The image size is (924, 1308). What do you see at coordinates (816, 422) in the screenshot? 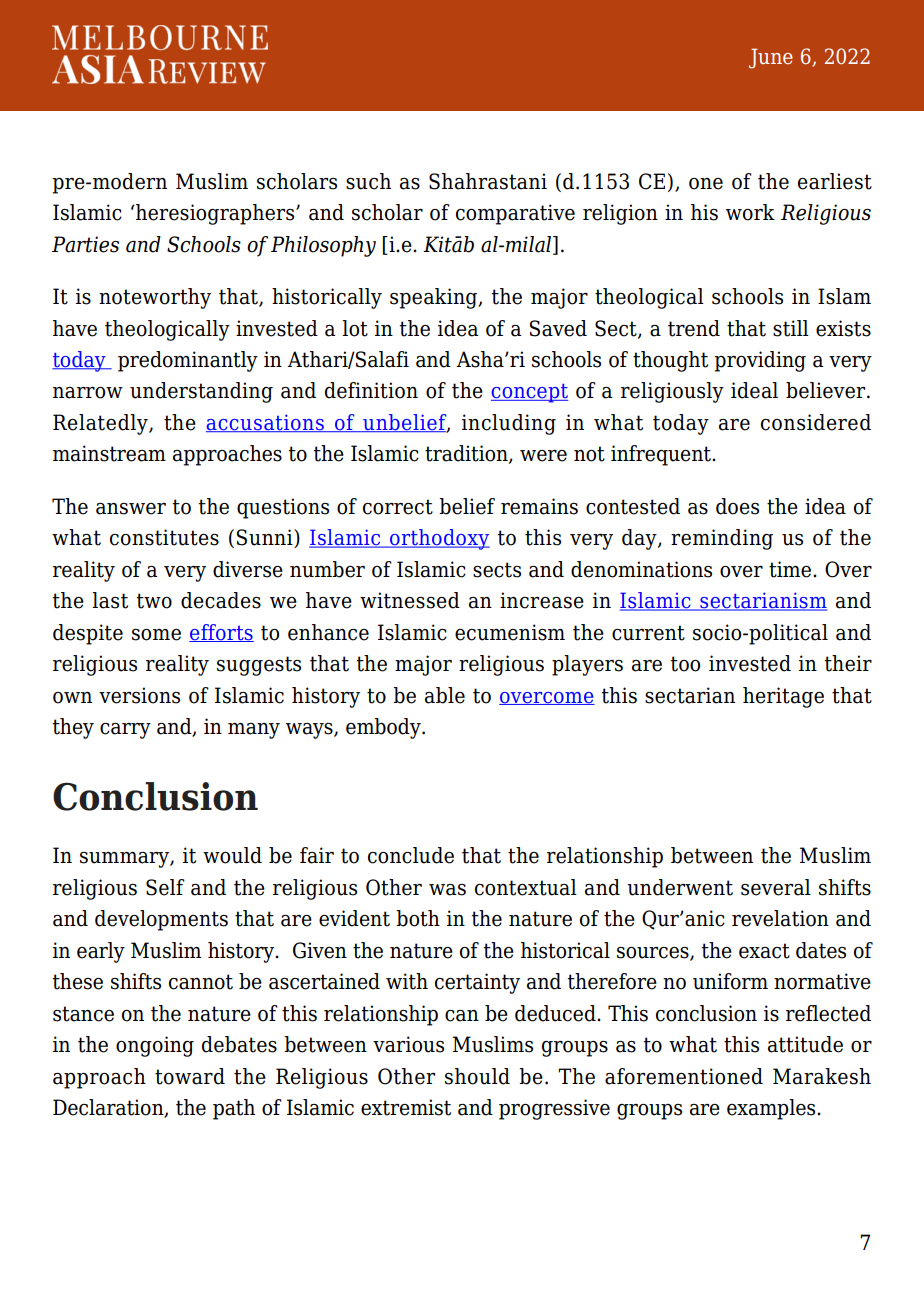
I see `considered` at bounding box center [816, 422].
